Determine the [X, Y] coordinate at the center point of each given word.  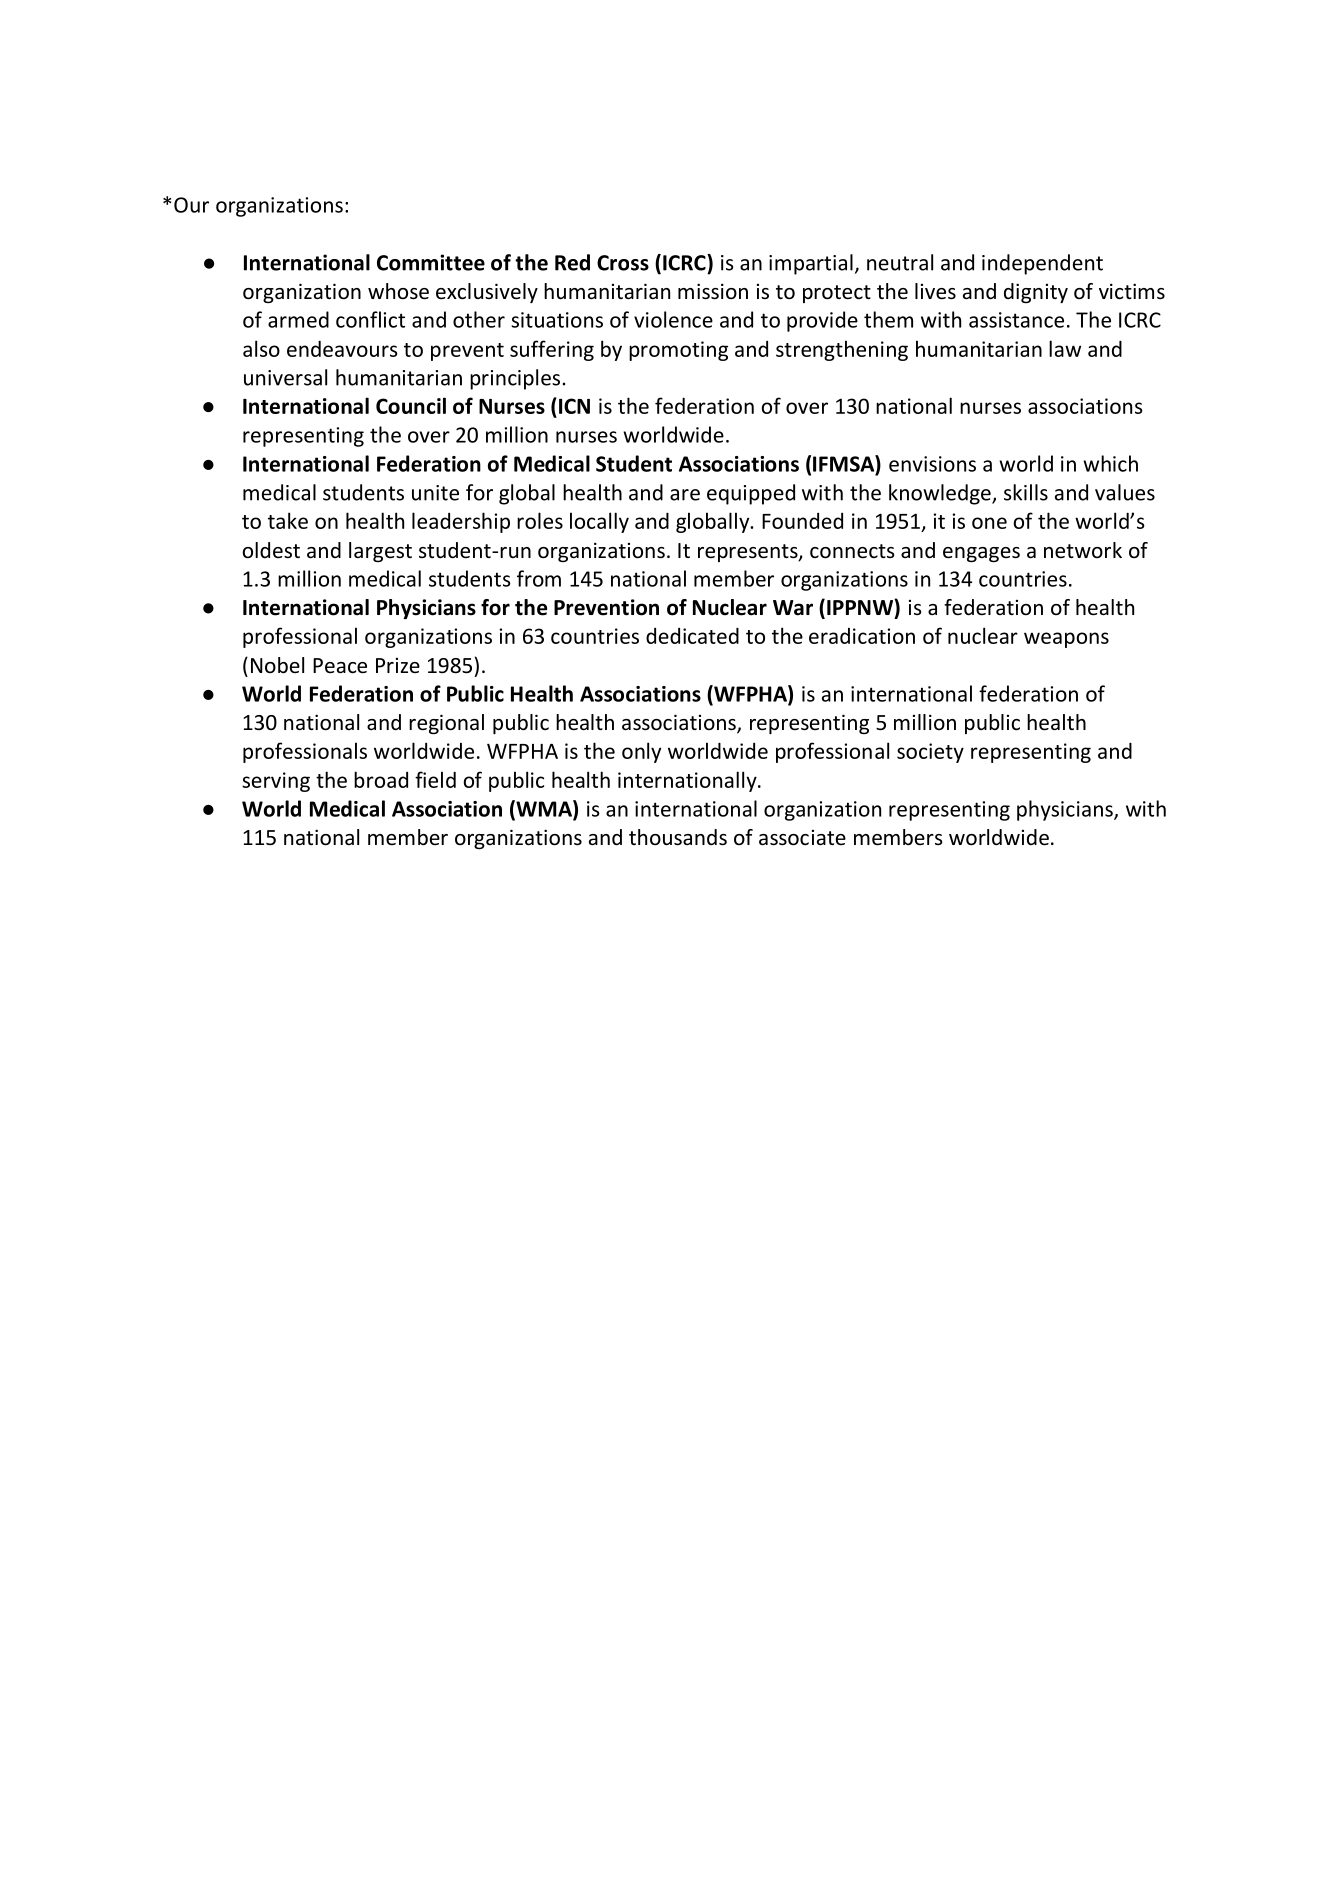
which [1110, 463]
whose [398, 291]
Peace [340, 666]
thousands [678, 837]
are [685, 495]
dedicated [692, 635]
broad [381, 779]
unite [435, 493]
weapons [1066, 640]
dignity [1036, 293]
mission [713, 291]
